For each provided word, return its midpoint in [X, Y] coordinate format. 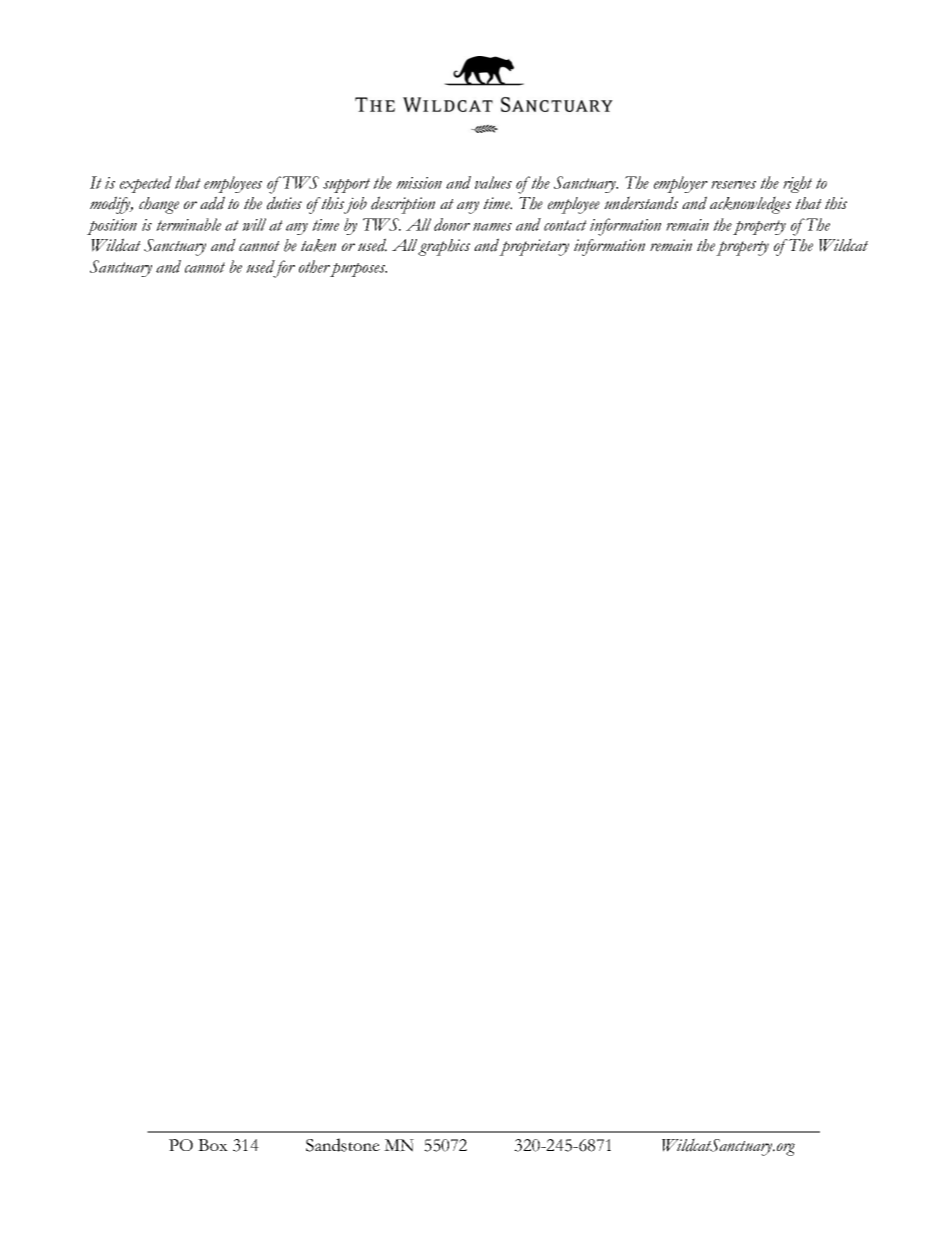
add [212, 203]
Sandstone [343, 1145]
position [112, 227]
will [254, 224]
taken [318, 245]
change [159, 205]
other [314, 266]
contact [565, 225]
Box [213, 1145]
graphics [444, 247]
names [492, 227]
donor [452, 224]
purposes [358, 270]
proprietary [534, 247]
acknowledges [750, 205]
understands [641, 203]
